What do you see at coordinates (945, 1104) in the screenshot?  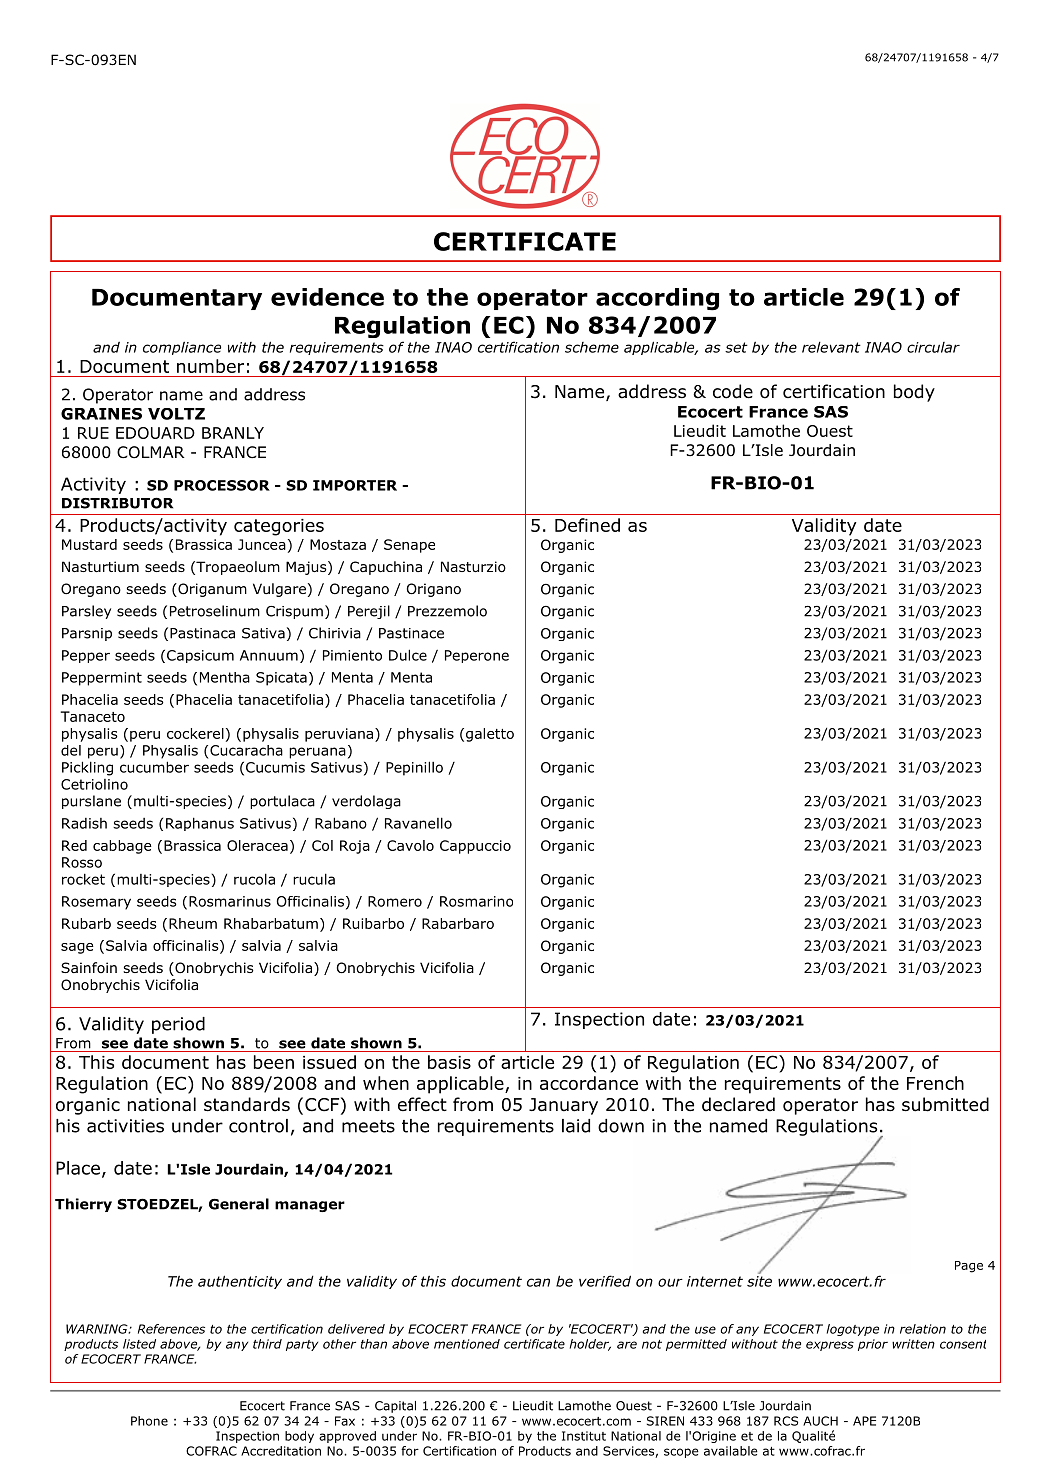 I see `submitted` at bounding box center [945, 1104].
